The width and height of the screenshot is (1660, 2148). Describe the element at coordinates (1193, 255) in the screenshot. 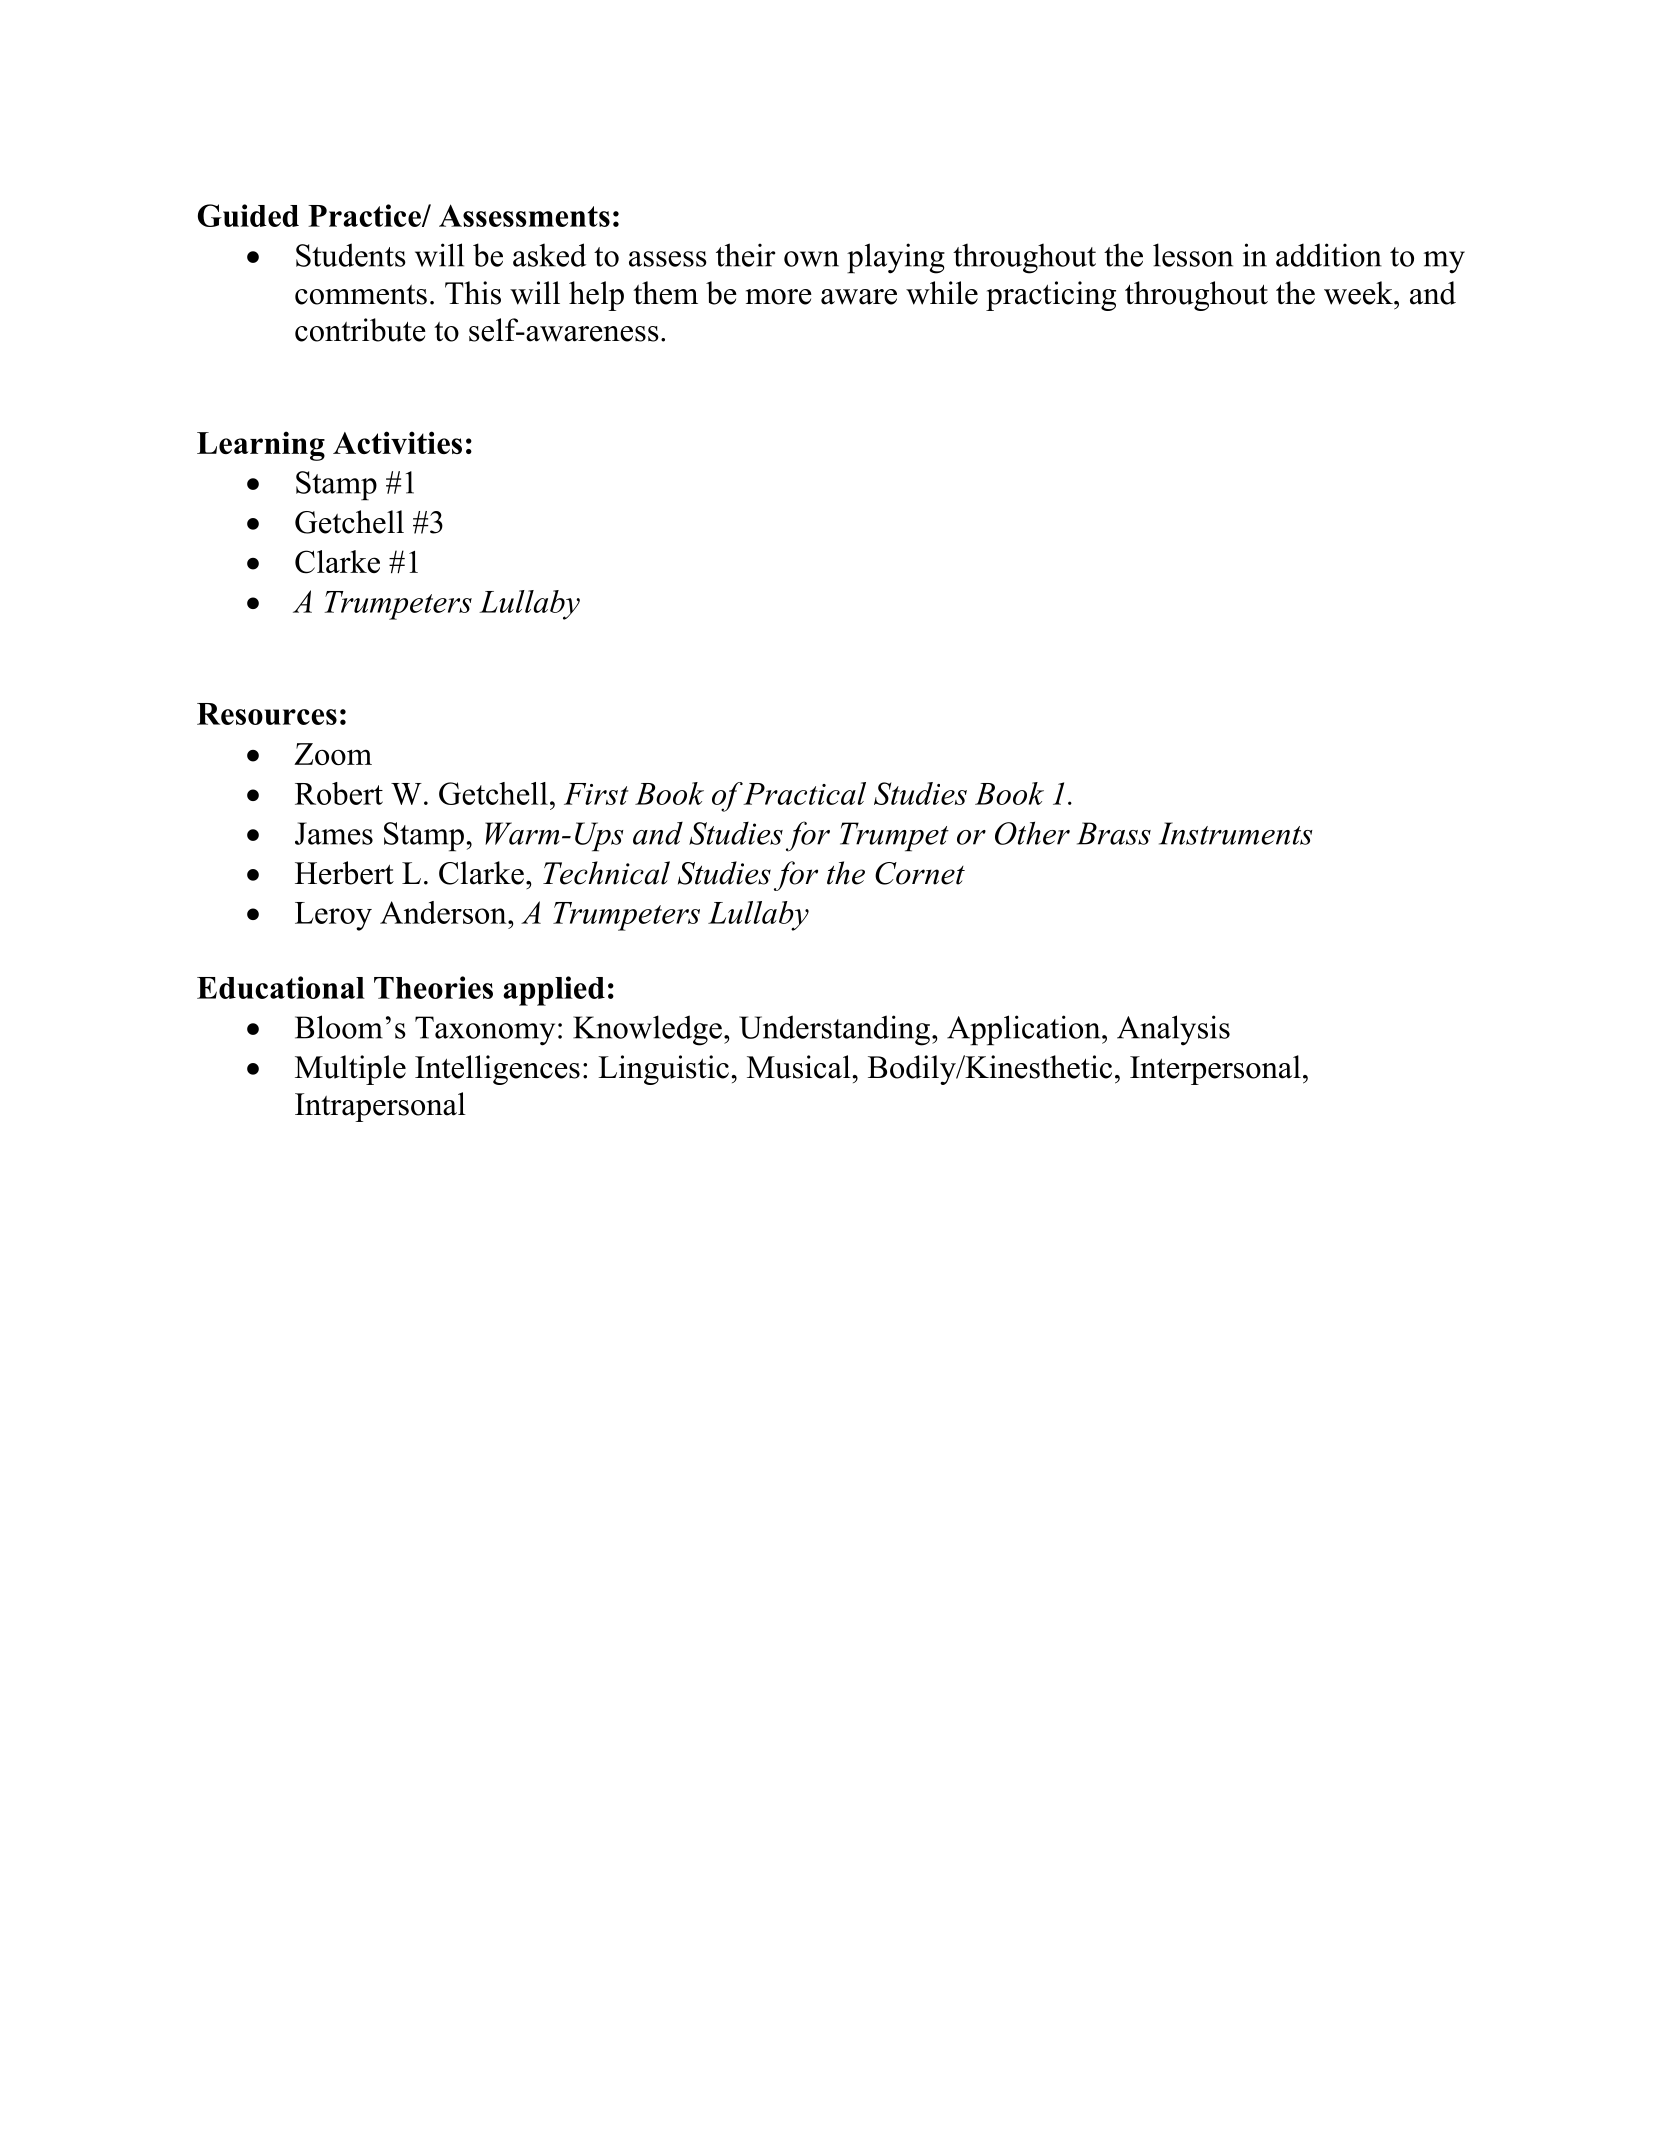

I see `lesson` at that location.
